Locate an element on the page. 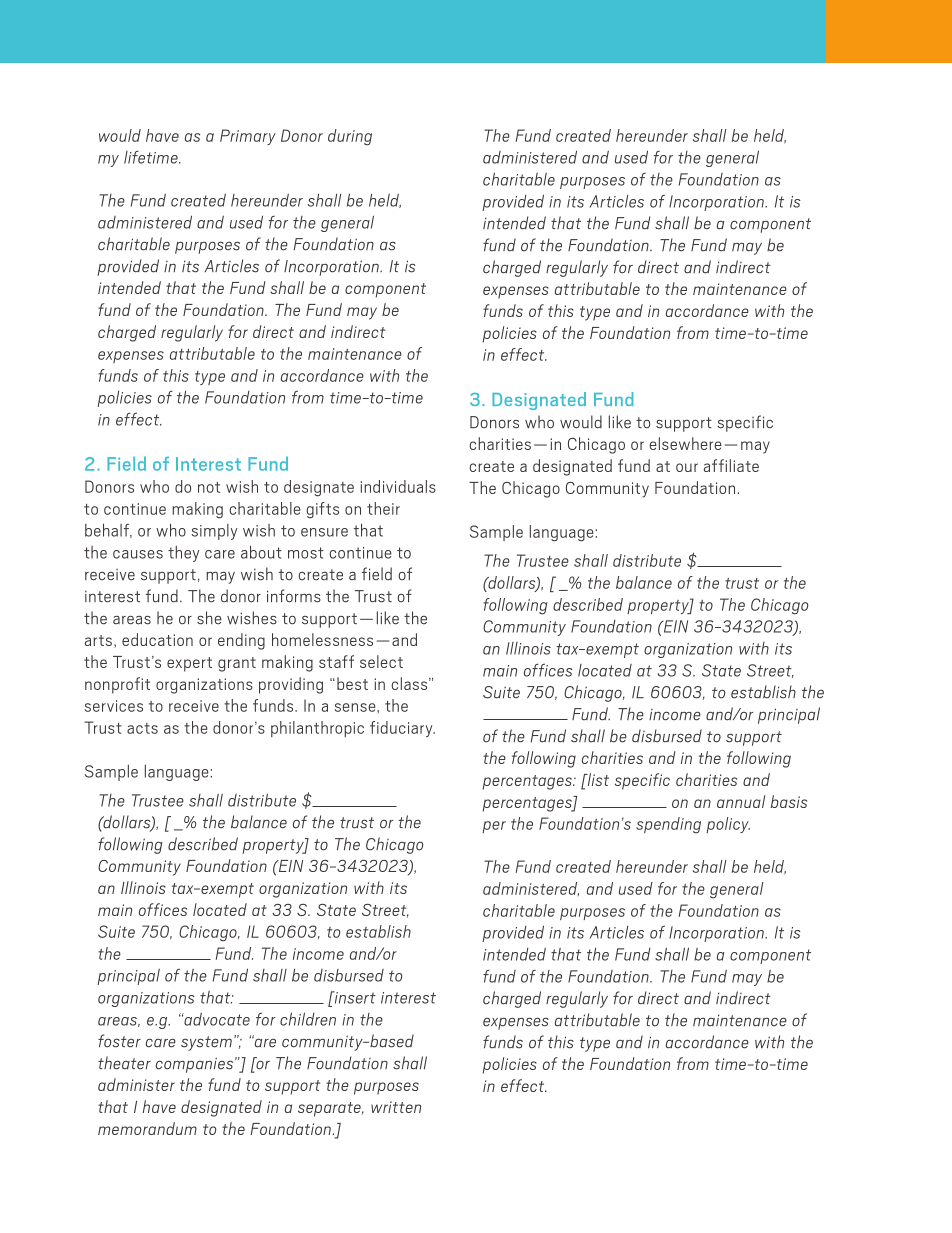 The width and height of the image is (952, 1233). policy is located at coordinates (728, 825).
